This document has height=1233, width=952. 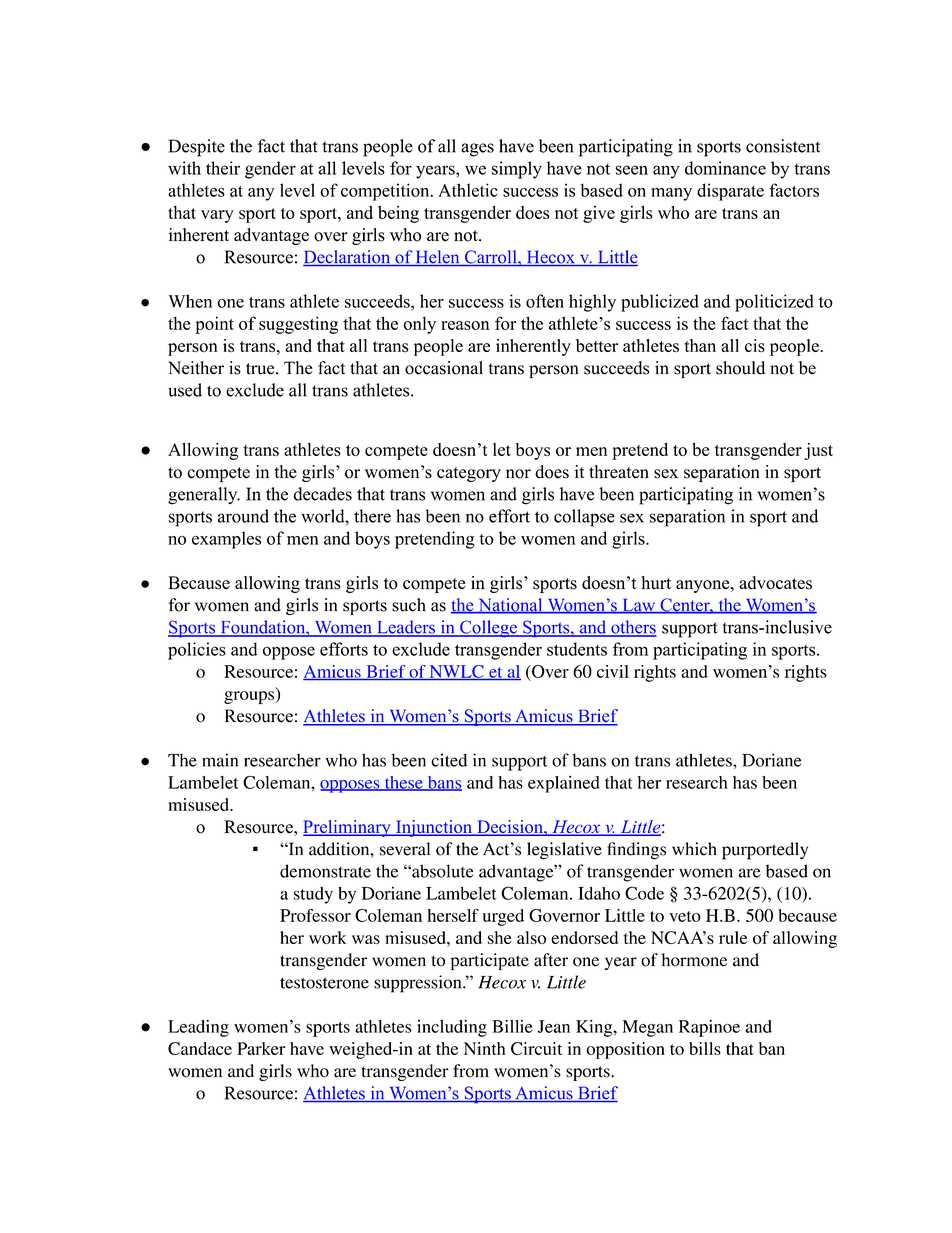 I want to click on Injunction, so click(x=434, y=828).
